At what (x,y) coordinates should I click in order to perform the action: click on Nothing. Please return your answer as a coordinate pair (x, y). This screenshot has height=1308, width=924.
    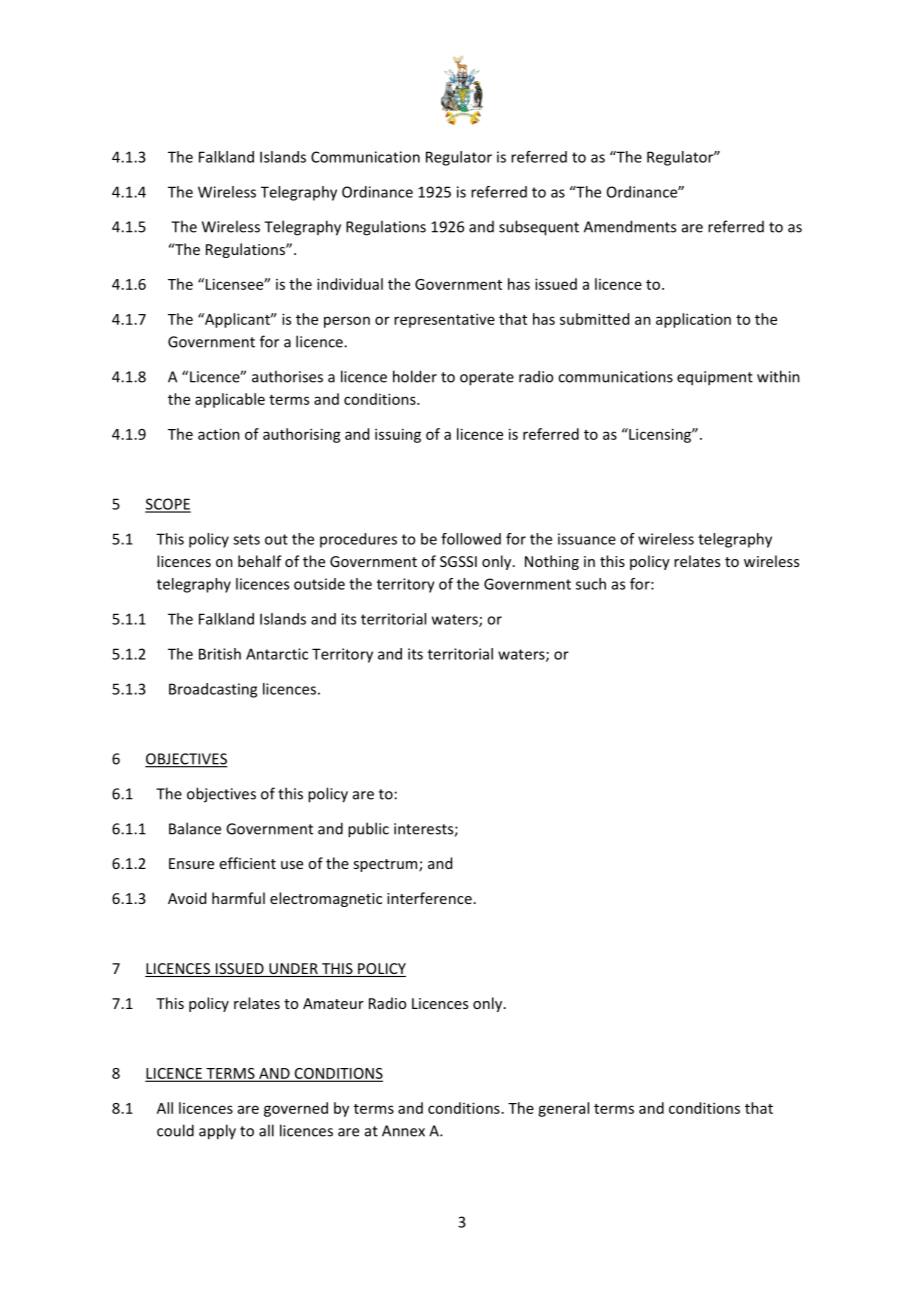
    Looking at the image, I should click on (552, 562).
